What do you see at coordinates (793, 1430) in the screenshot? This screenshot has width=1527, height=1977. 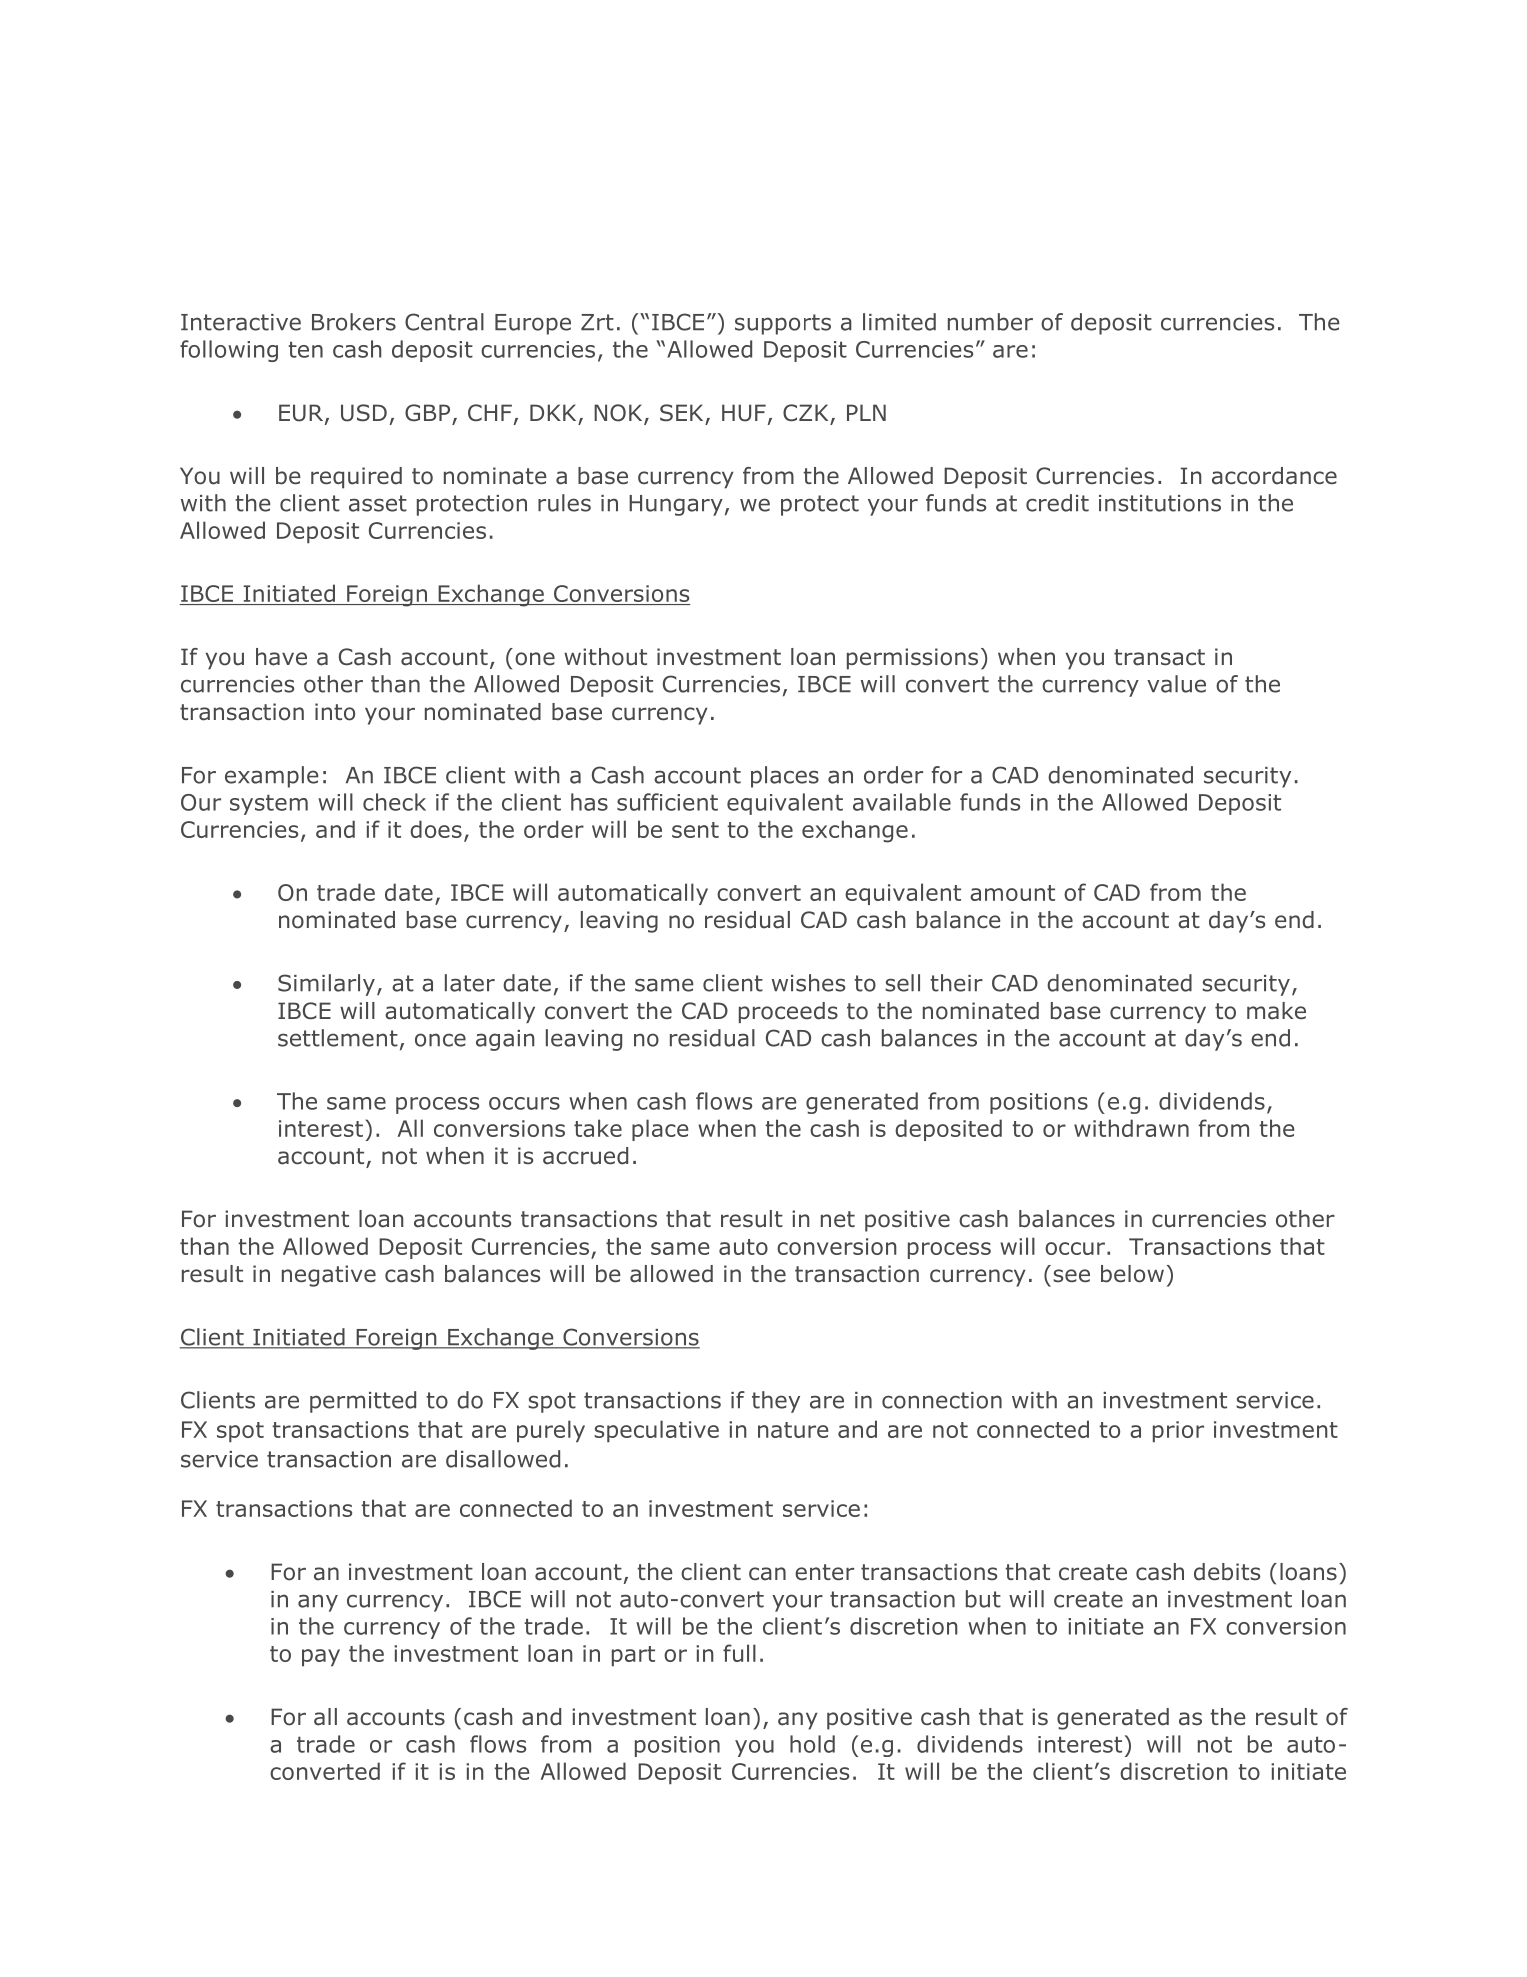 I see `nature` at bounding box center [793, 1430].
